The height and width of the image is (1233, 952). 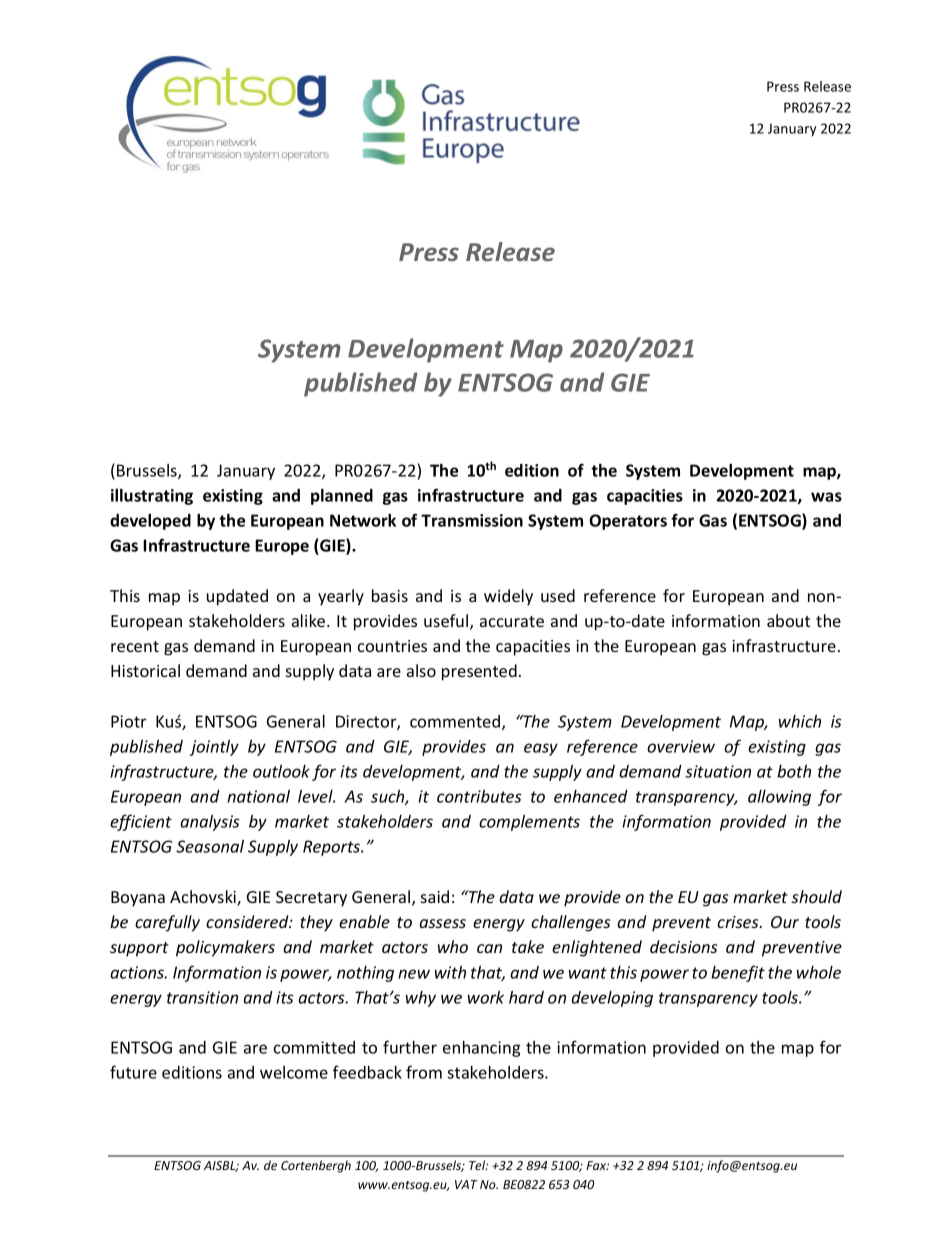 I want to click on transition, so click(x=202, y=997).
